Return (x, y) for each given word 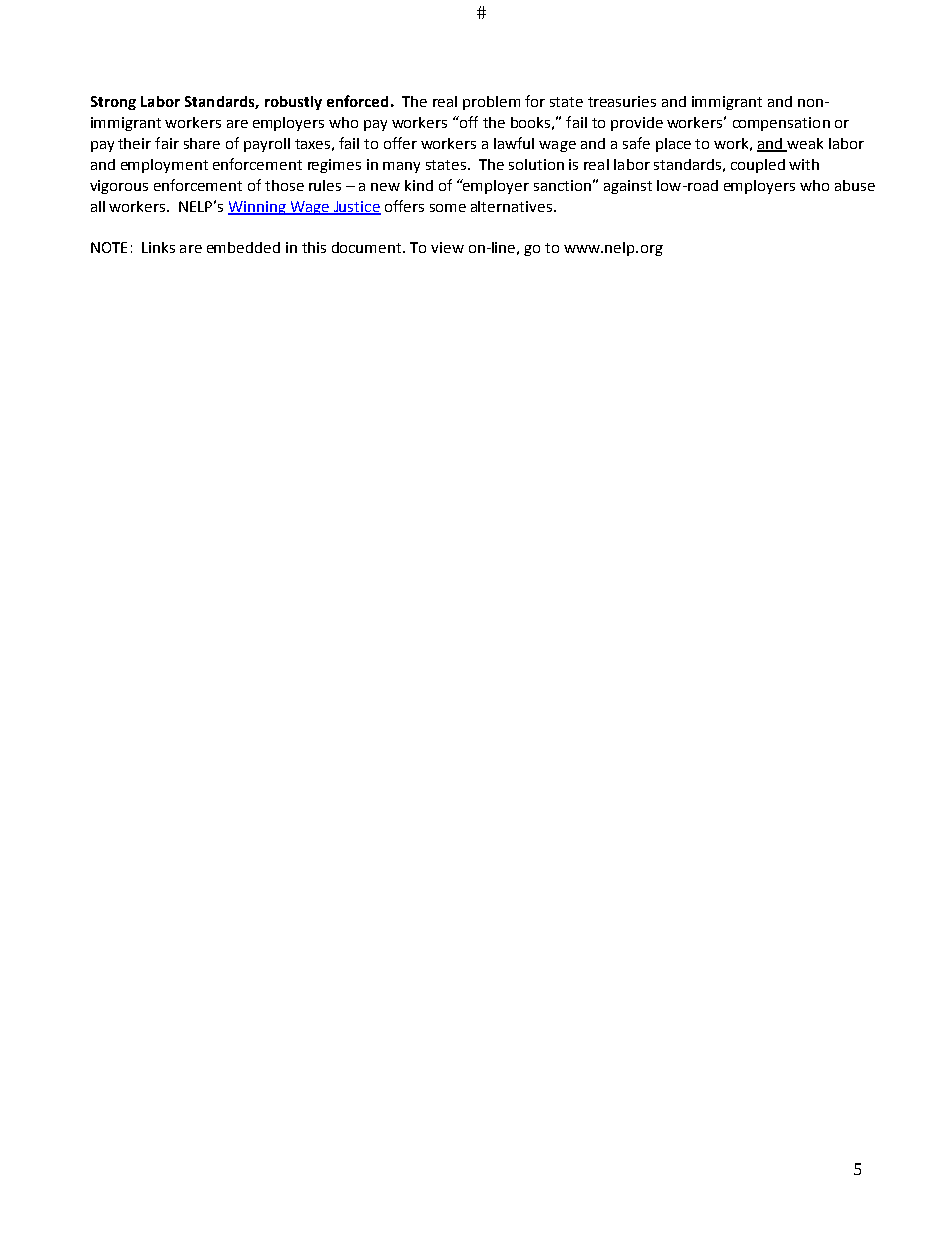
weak (804, 144)
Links (158, 247)
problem (491, 103)
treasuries (622, 101)
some (448, 208)
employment (164, 166)
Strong (113, 103)
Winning (258, 208)
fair (167, 143)
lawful (514, 143)
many (401, 167)
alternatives (511, 206)
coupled (758, 166)
